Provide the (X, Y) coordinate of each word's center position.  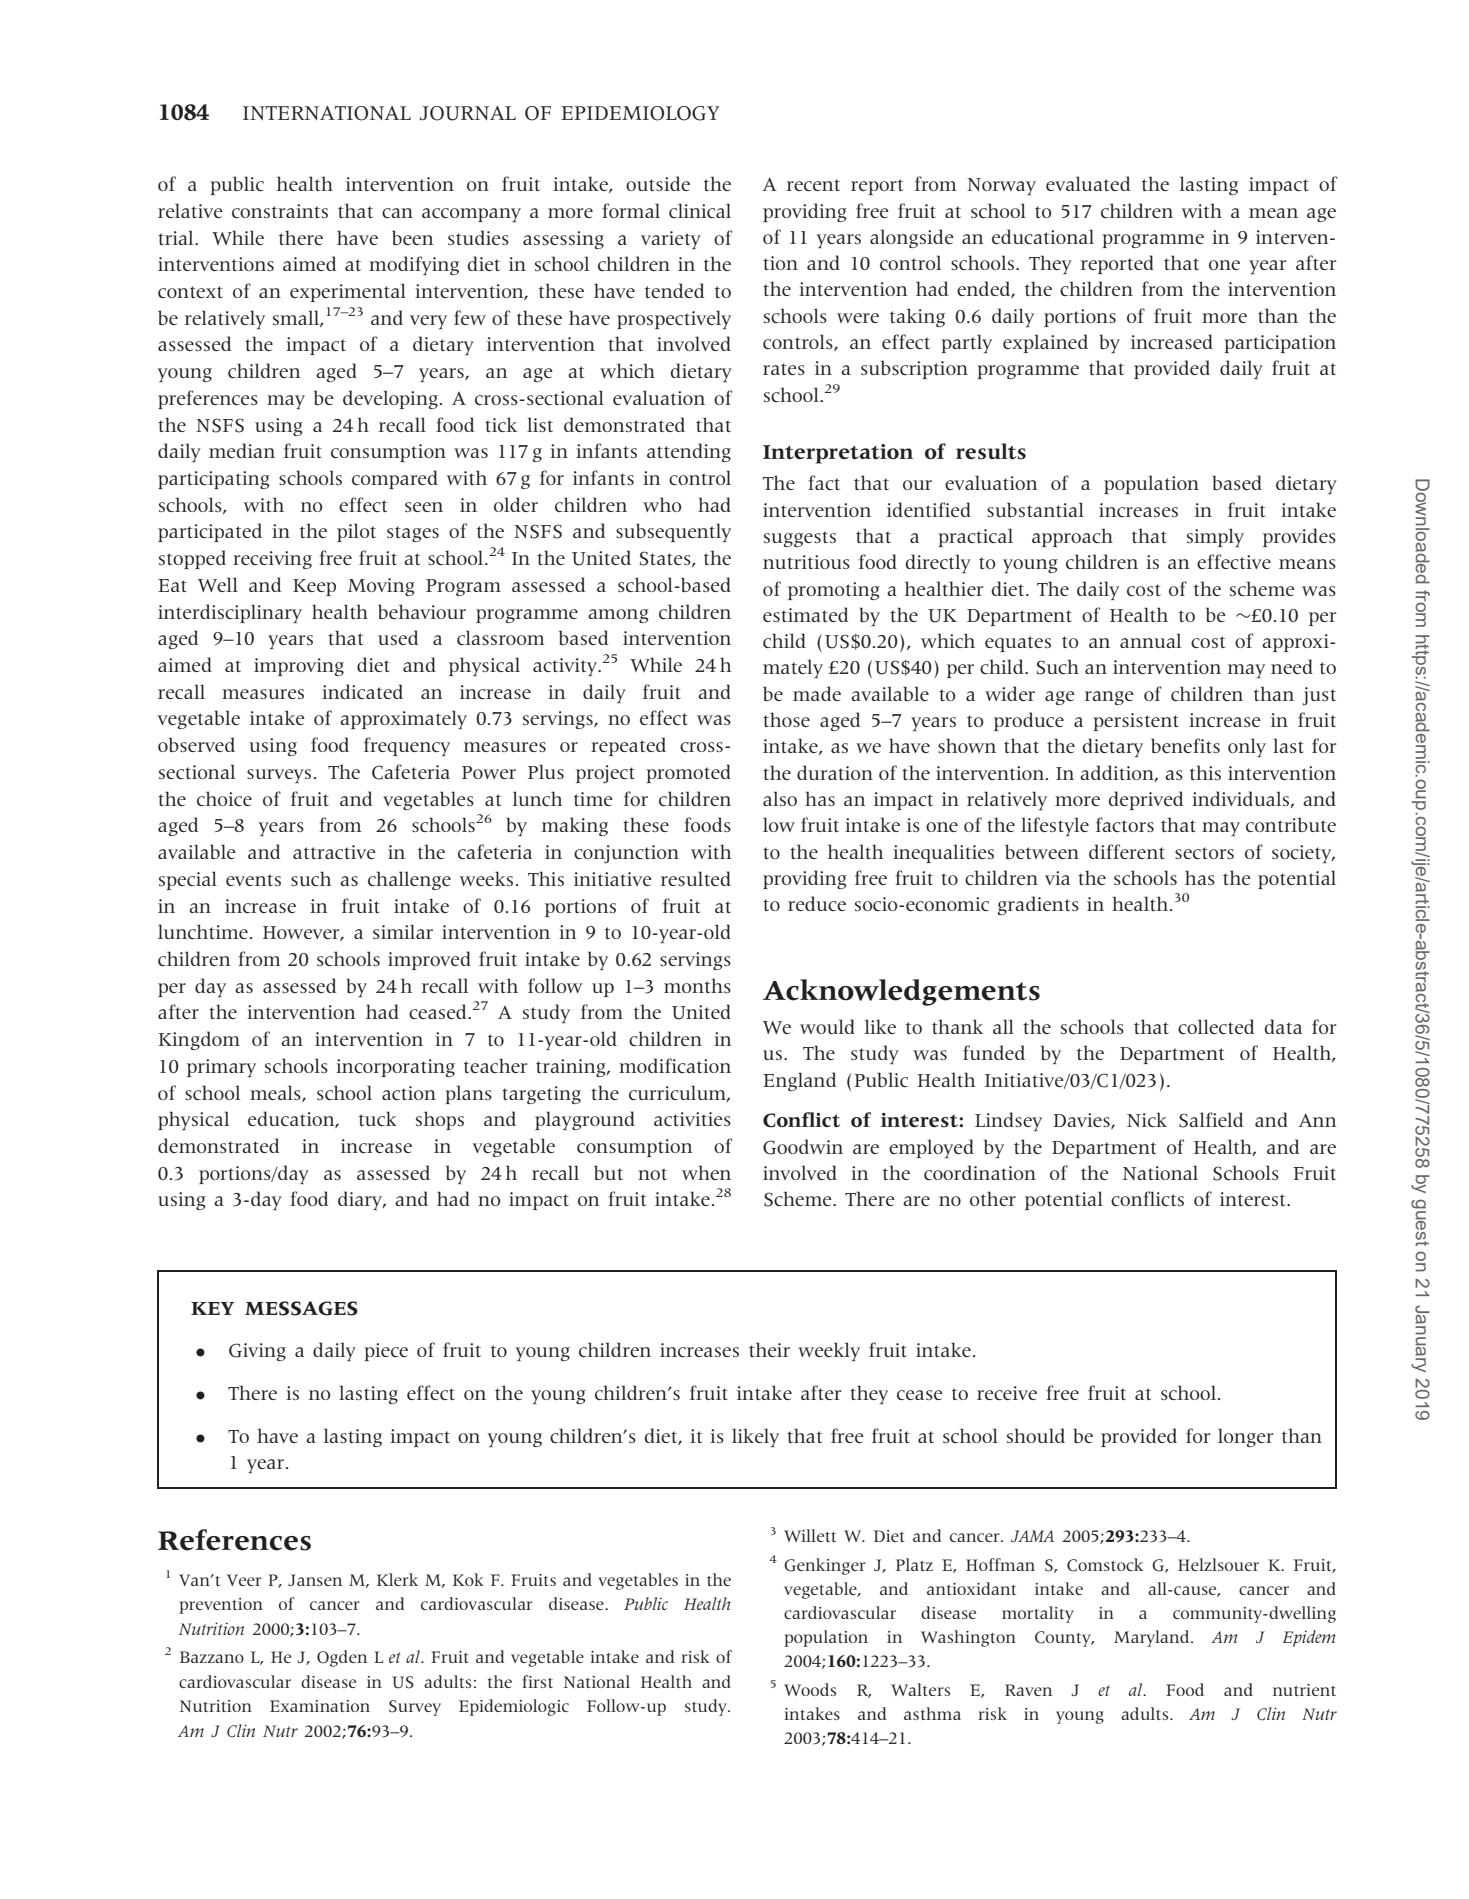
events (253, 880)
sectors (1204, 853)
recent (813, 185)
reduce (817, 903)
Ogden (342, 1658)
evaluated (1088, 183)
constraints (280, 211)
